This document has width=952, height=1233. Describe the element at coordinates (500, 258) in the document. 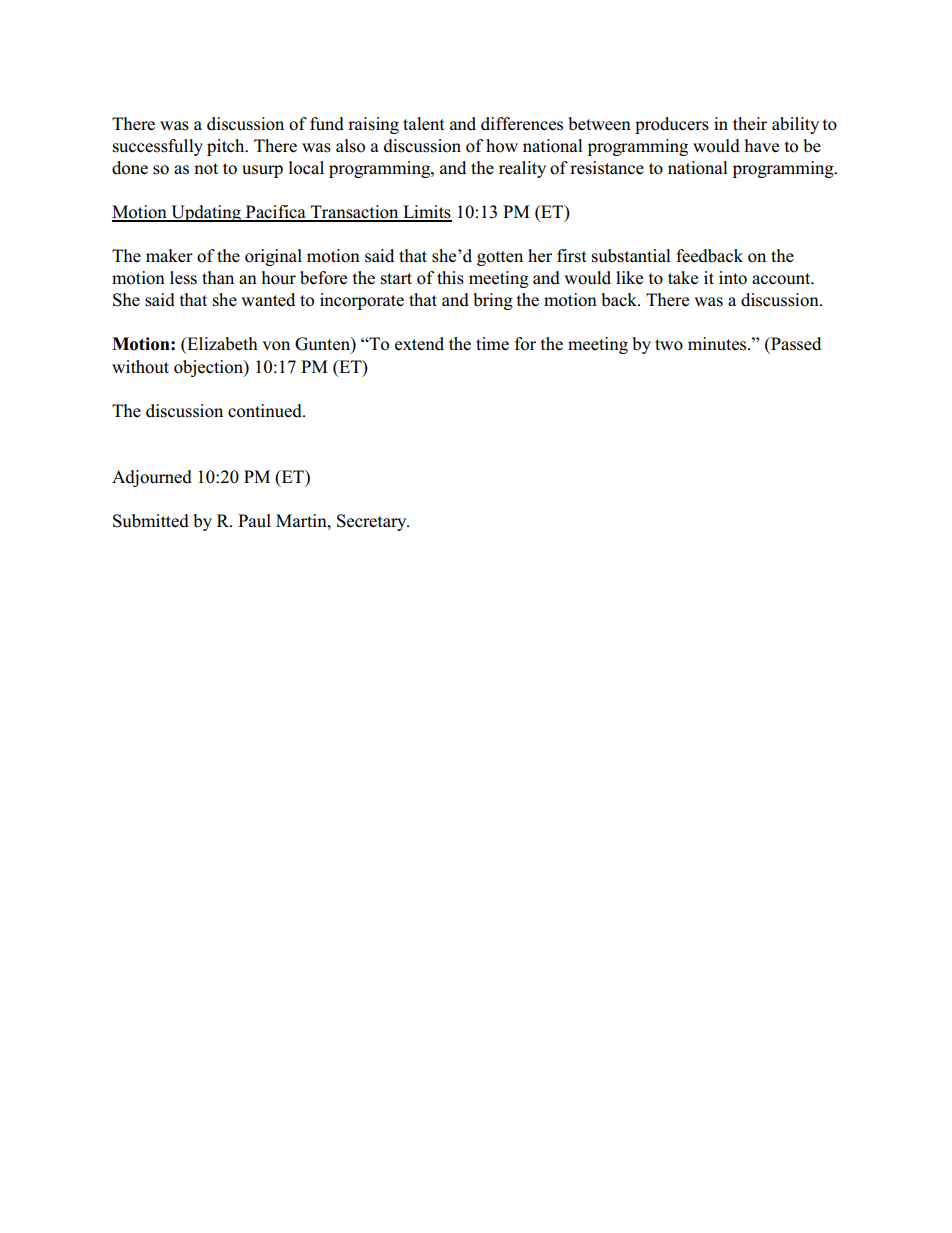

I see `gotten` at that location.
